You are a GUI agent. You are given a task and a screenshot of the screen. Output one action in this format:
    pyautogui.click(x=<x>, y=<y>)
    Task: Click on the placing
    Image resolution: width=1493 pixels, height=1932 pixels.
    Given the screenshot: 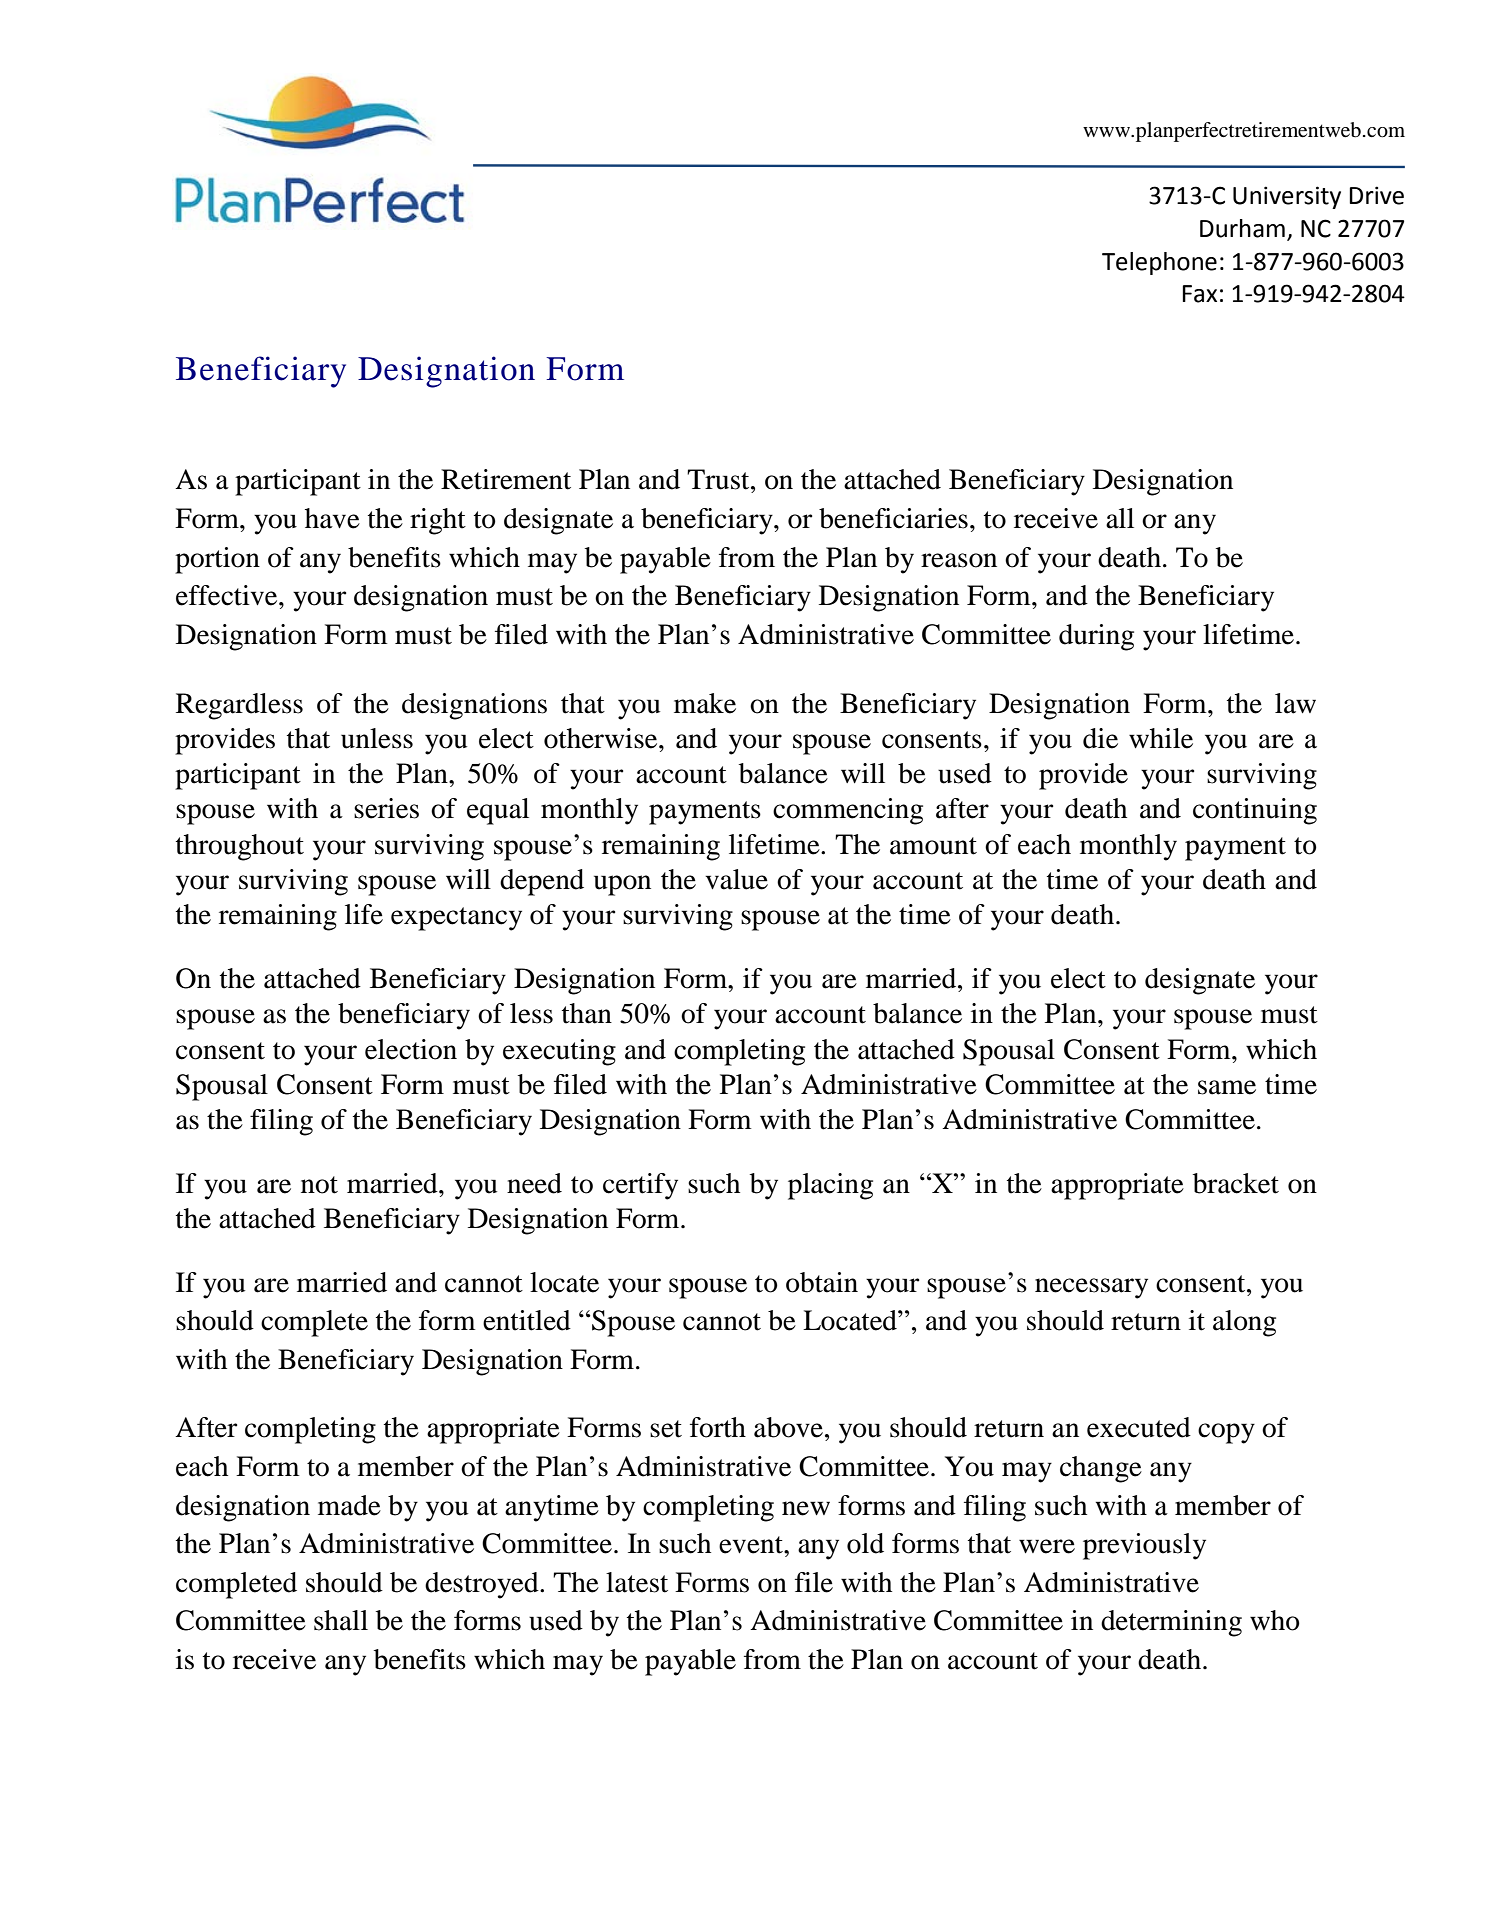 What is the action you would take?
    pyautogui.click(x=830, y=1186)
